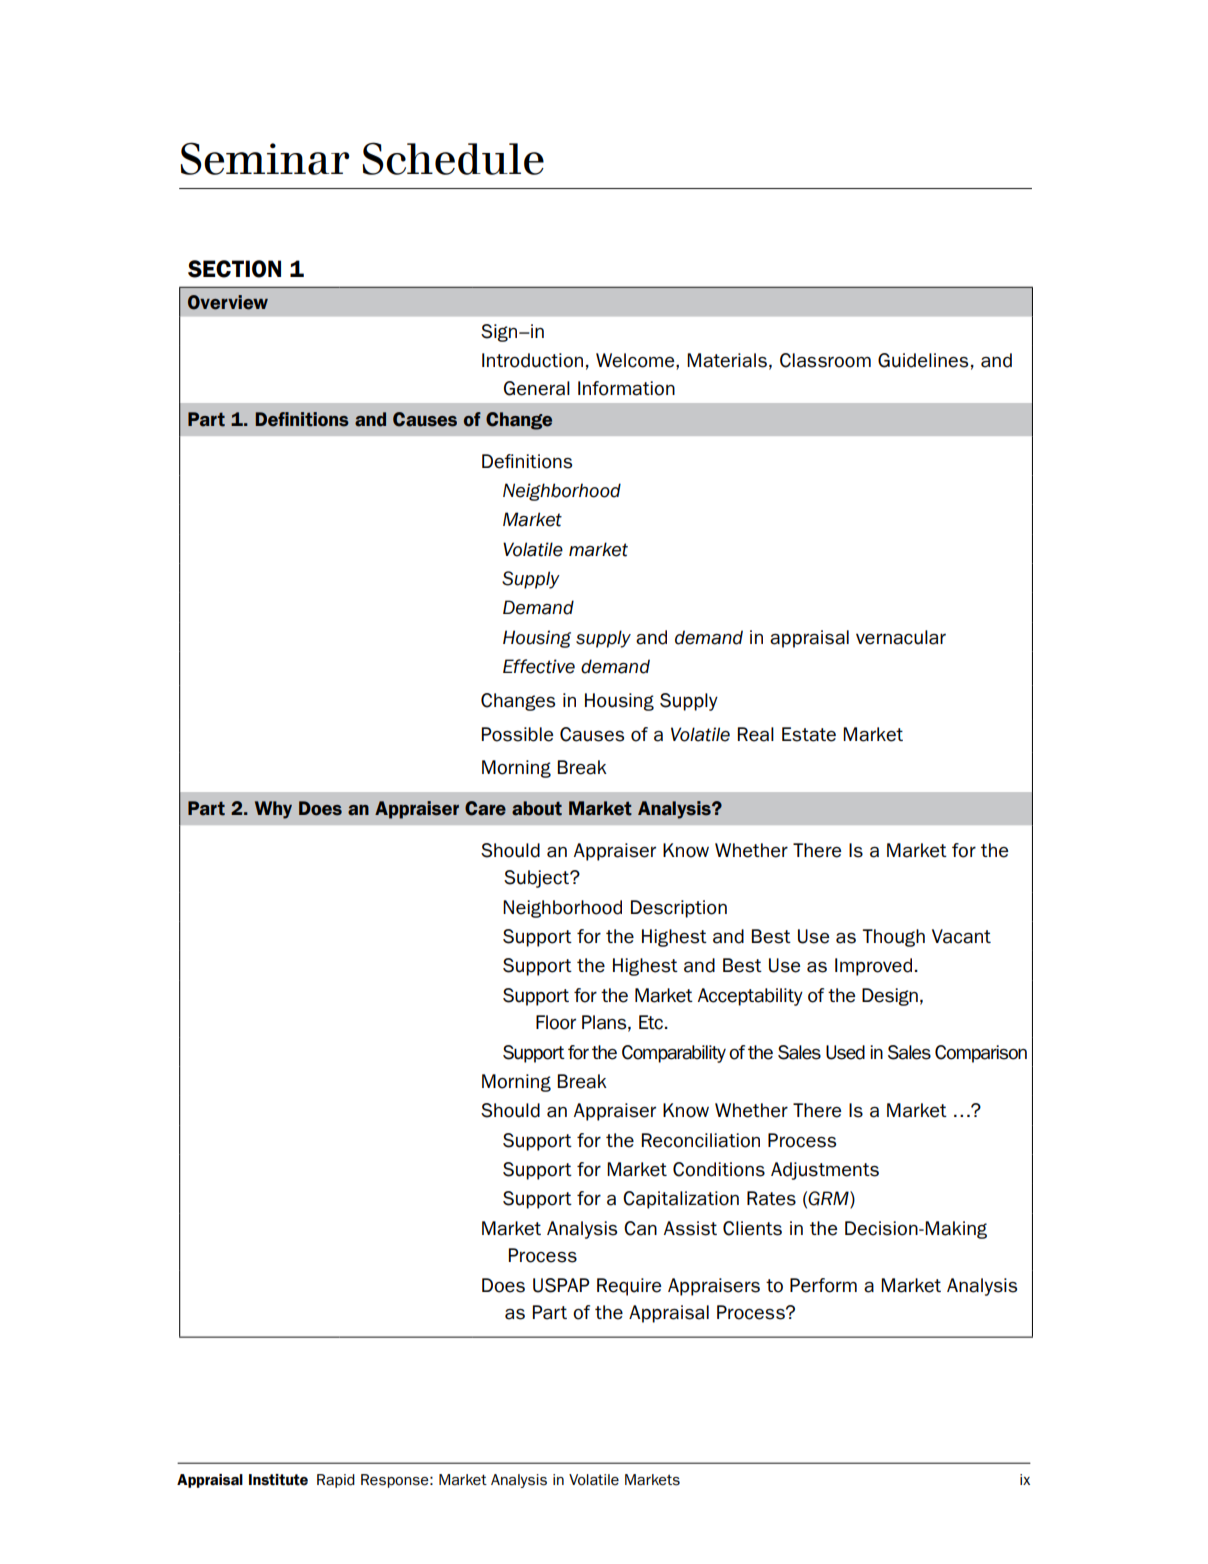 This screenshot has height=1564, width=1208. I want to click on Rapid, so click(336, 1481).
